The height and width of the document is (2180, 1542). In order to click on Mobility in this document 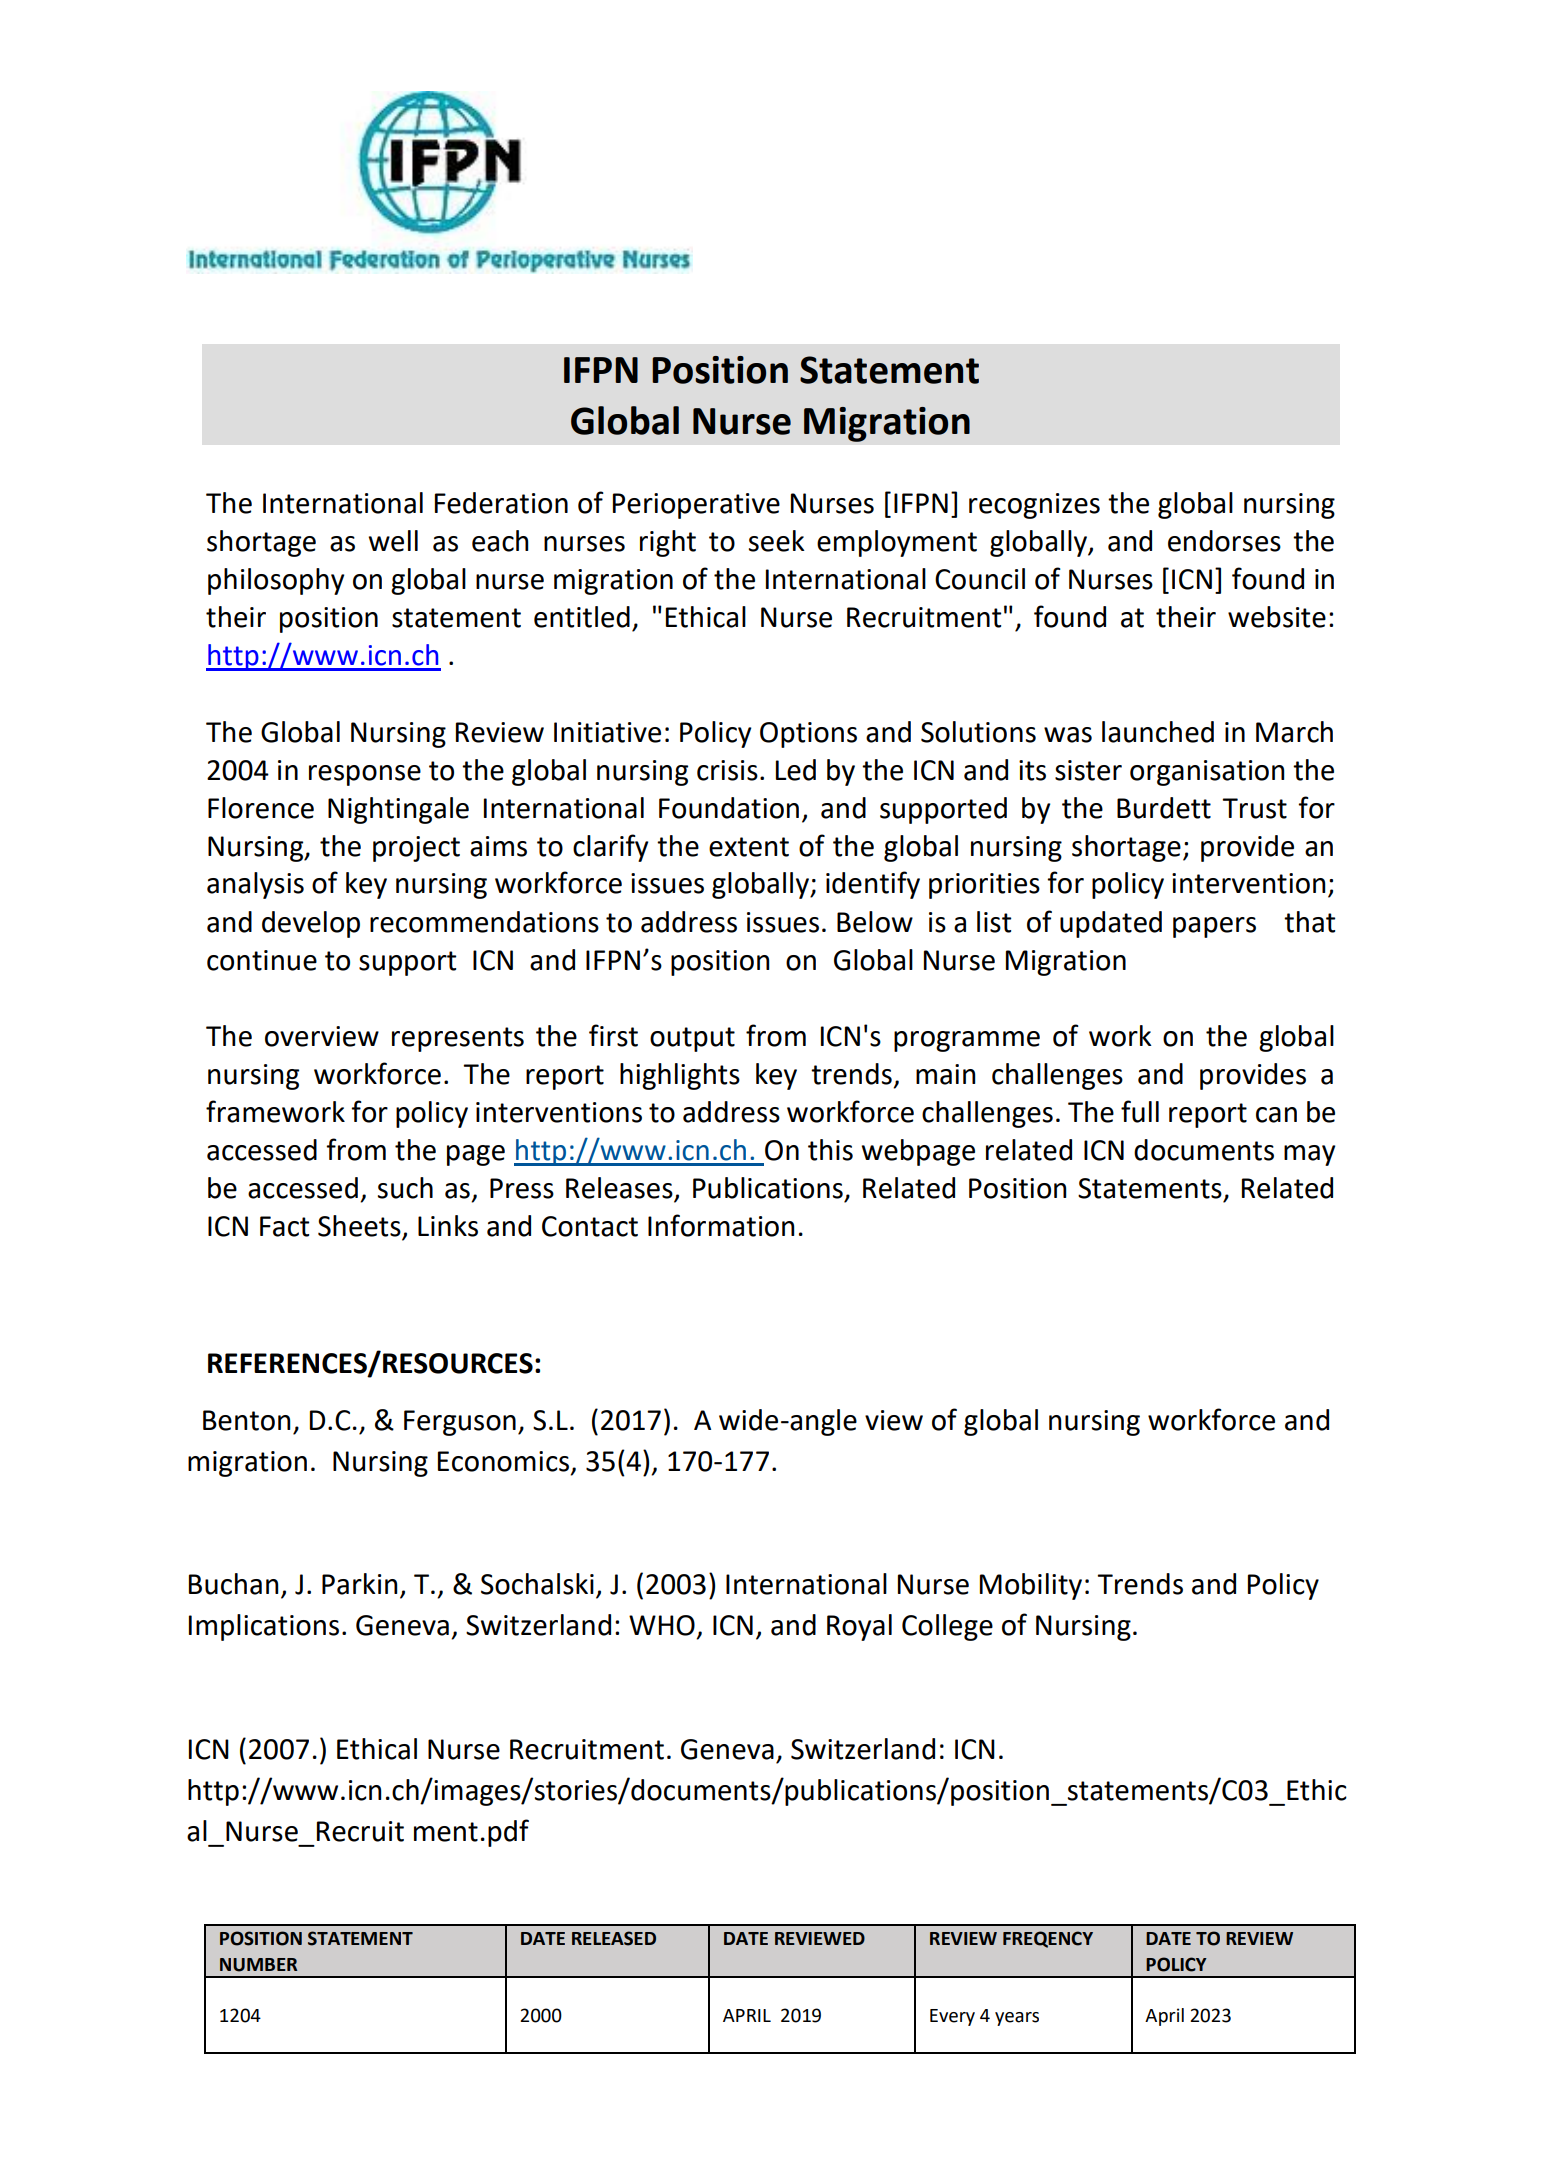, I will do `click(1031, 1586)`.
